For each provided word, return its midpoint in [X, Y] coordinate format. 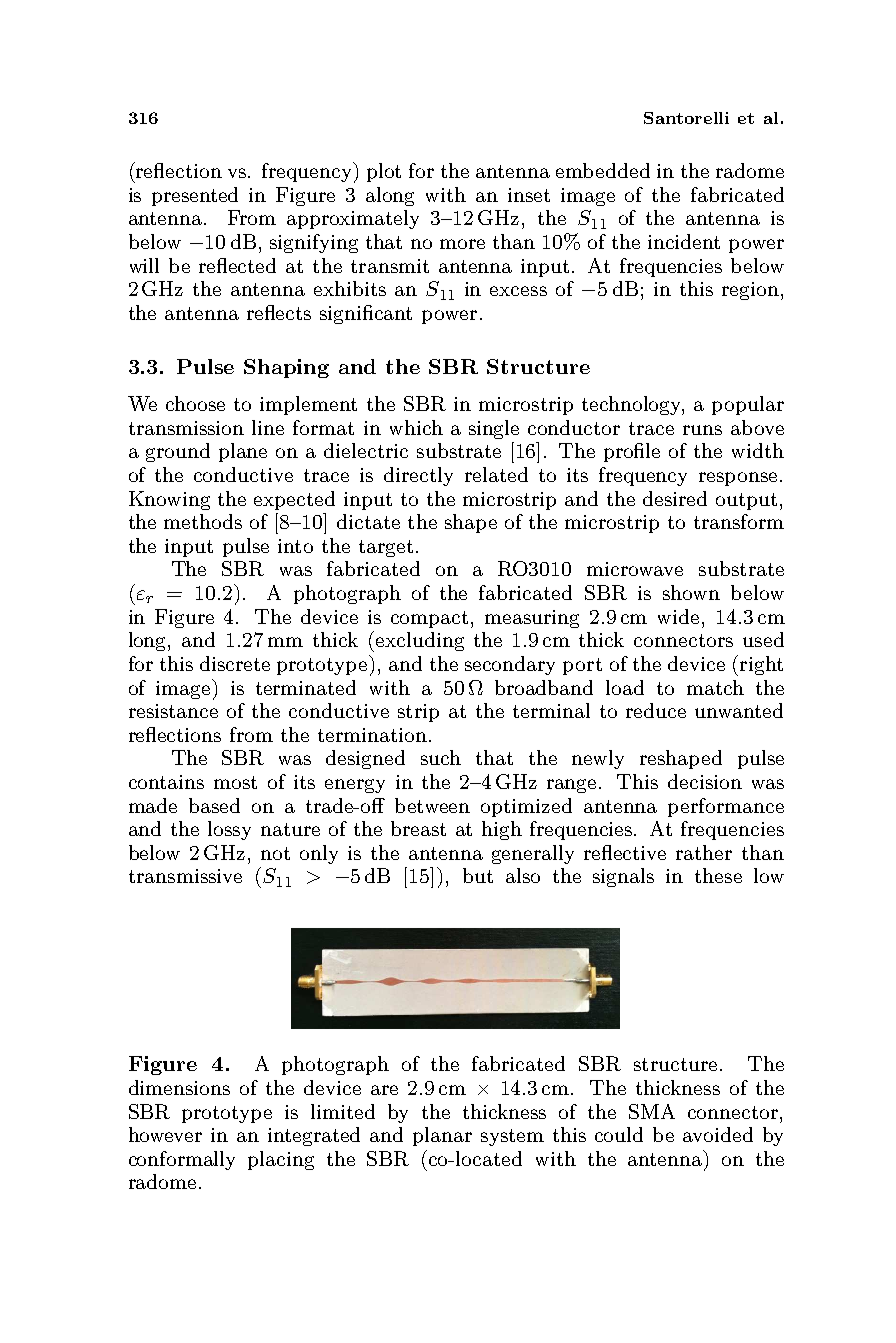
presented [195, 196]
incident [684, 241]
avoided [718, 1134]
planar [442, 1136]
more [462, 244]
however [165, 1134]
